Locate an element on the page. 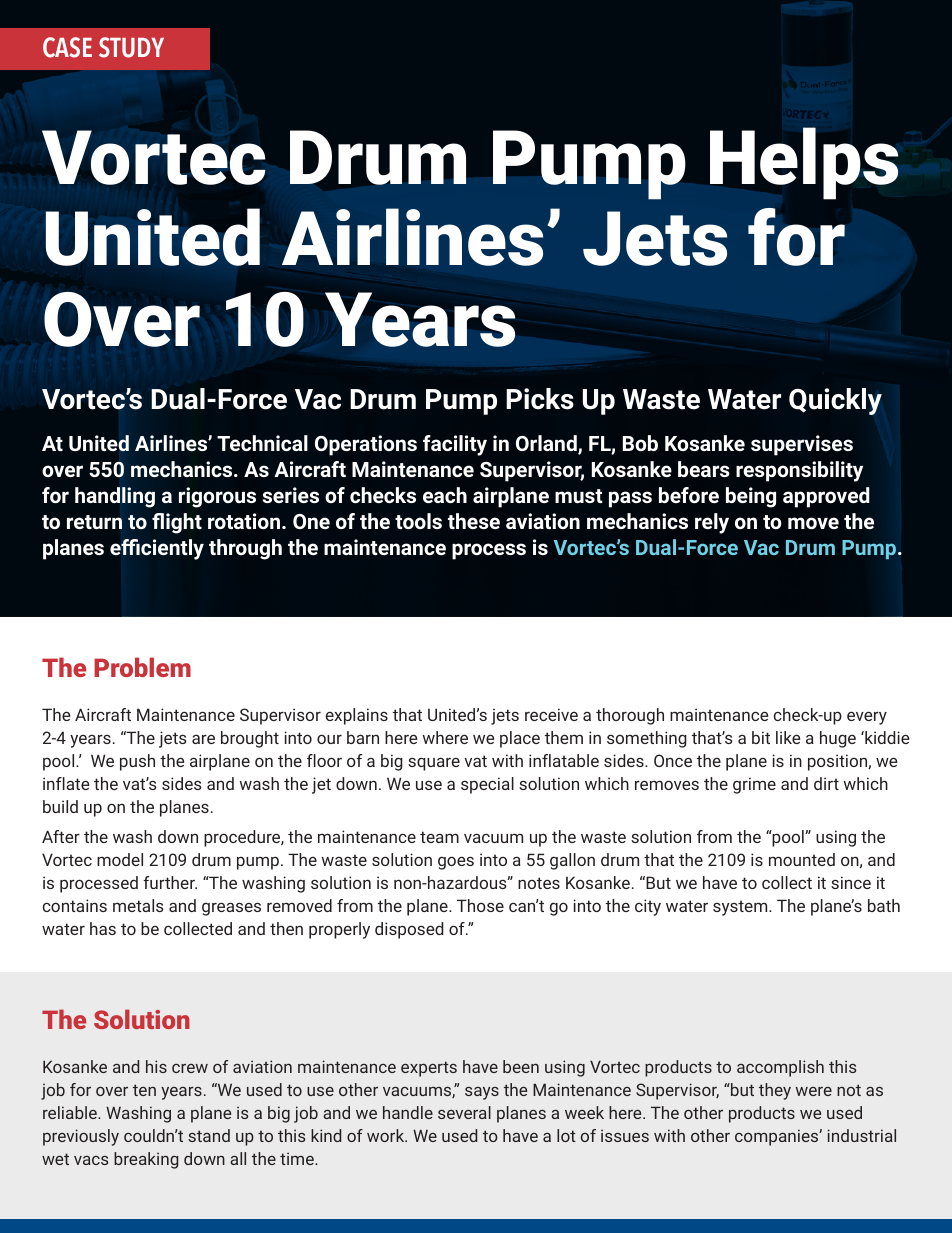 The width and height of the image is (952, 1233). efficiently is located at coordinates (157, 549).
